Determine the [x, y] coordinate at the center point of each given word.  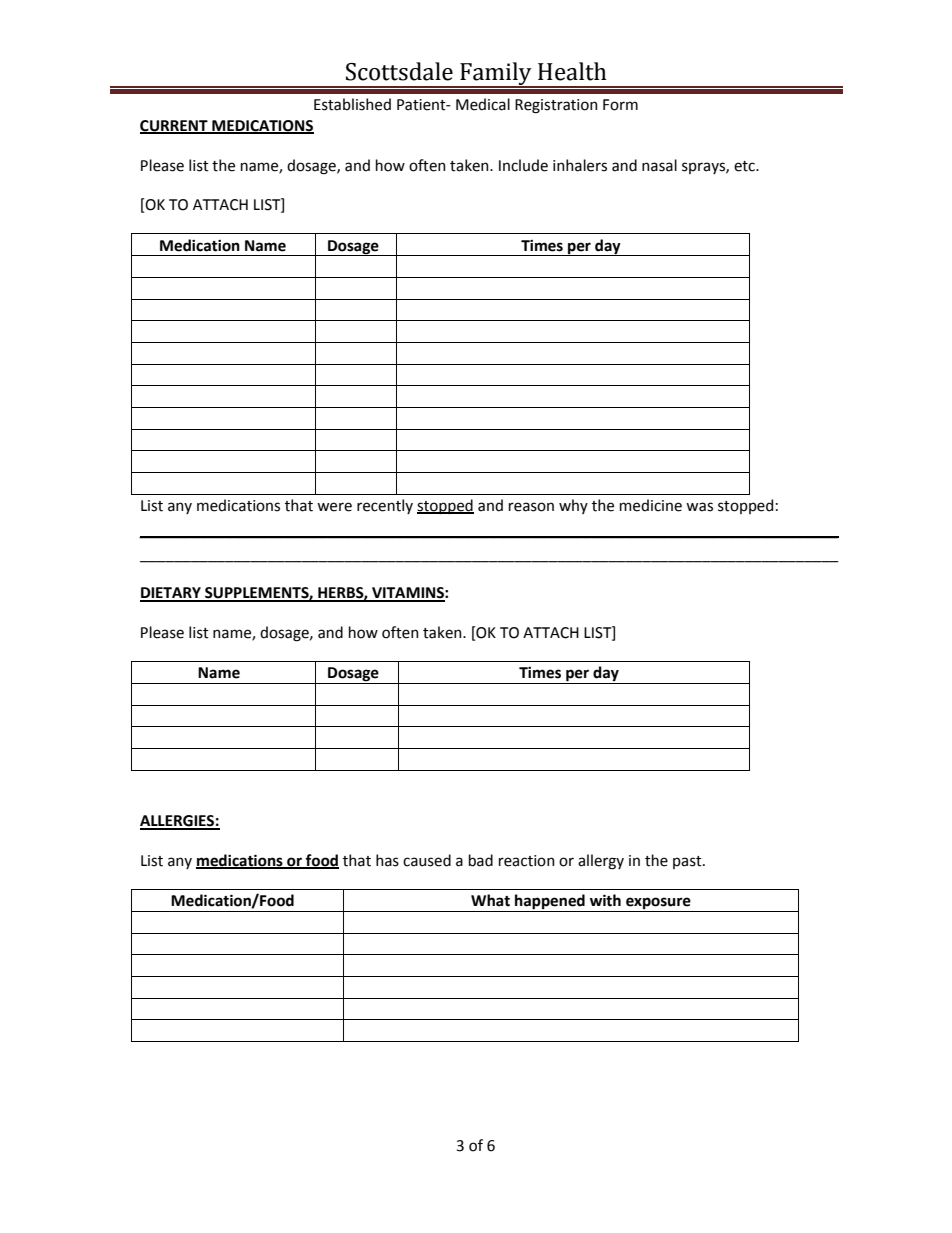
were [334, 507]
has [387, 860]
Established [352, 104]
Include [523, 165]
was [699, 507]
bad [481, 860]
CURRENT [175, 127]
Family [496, 75]
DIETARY [171, 594]
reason [531, 507]
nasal [659, 165]
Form [620, 105]
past [688, 862]
